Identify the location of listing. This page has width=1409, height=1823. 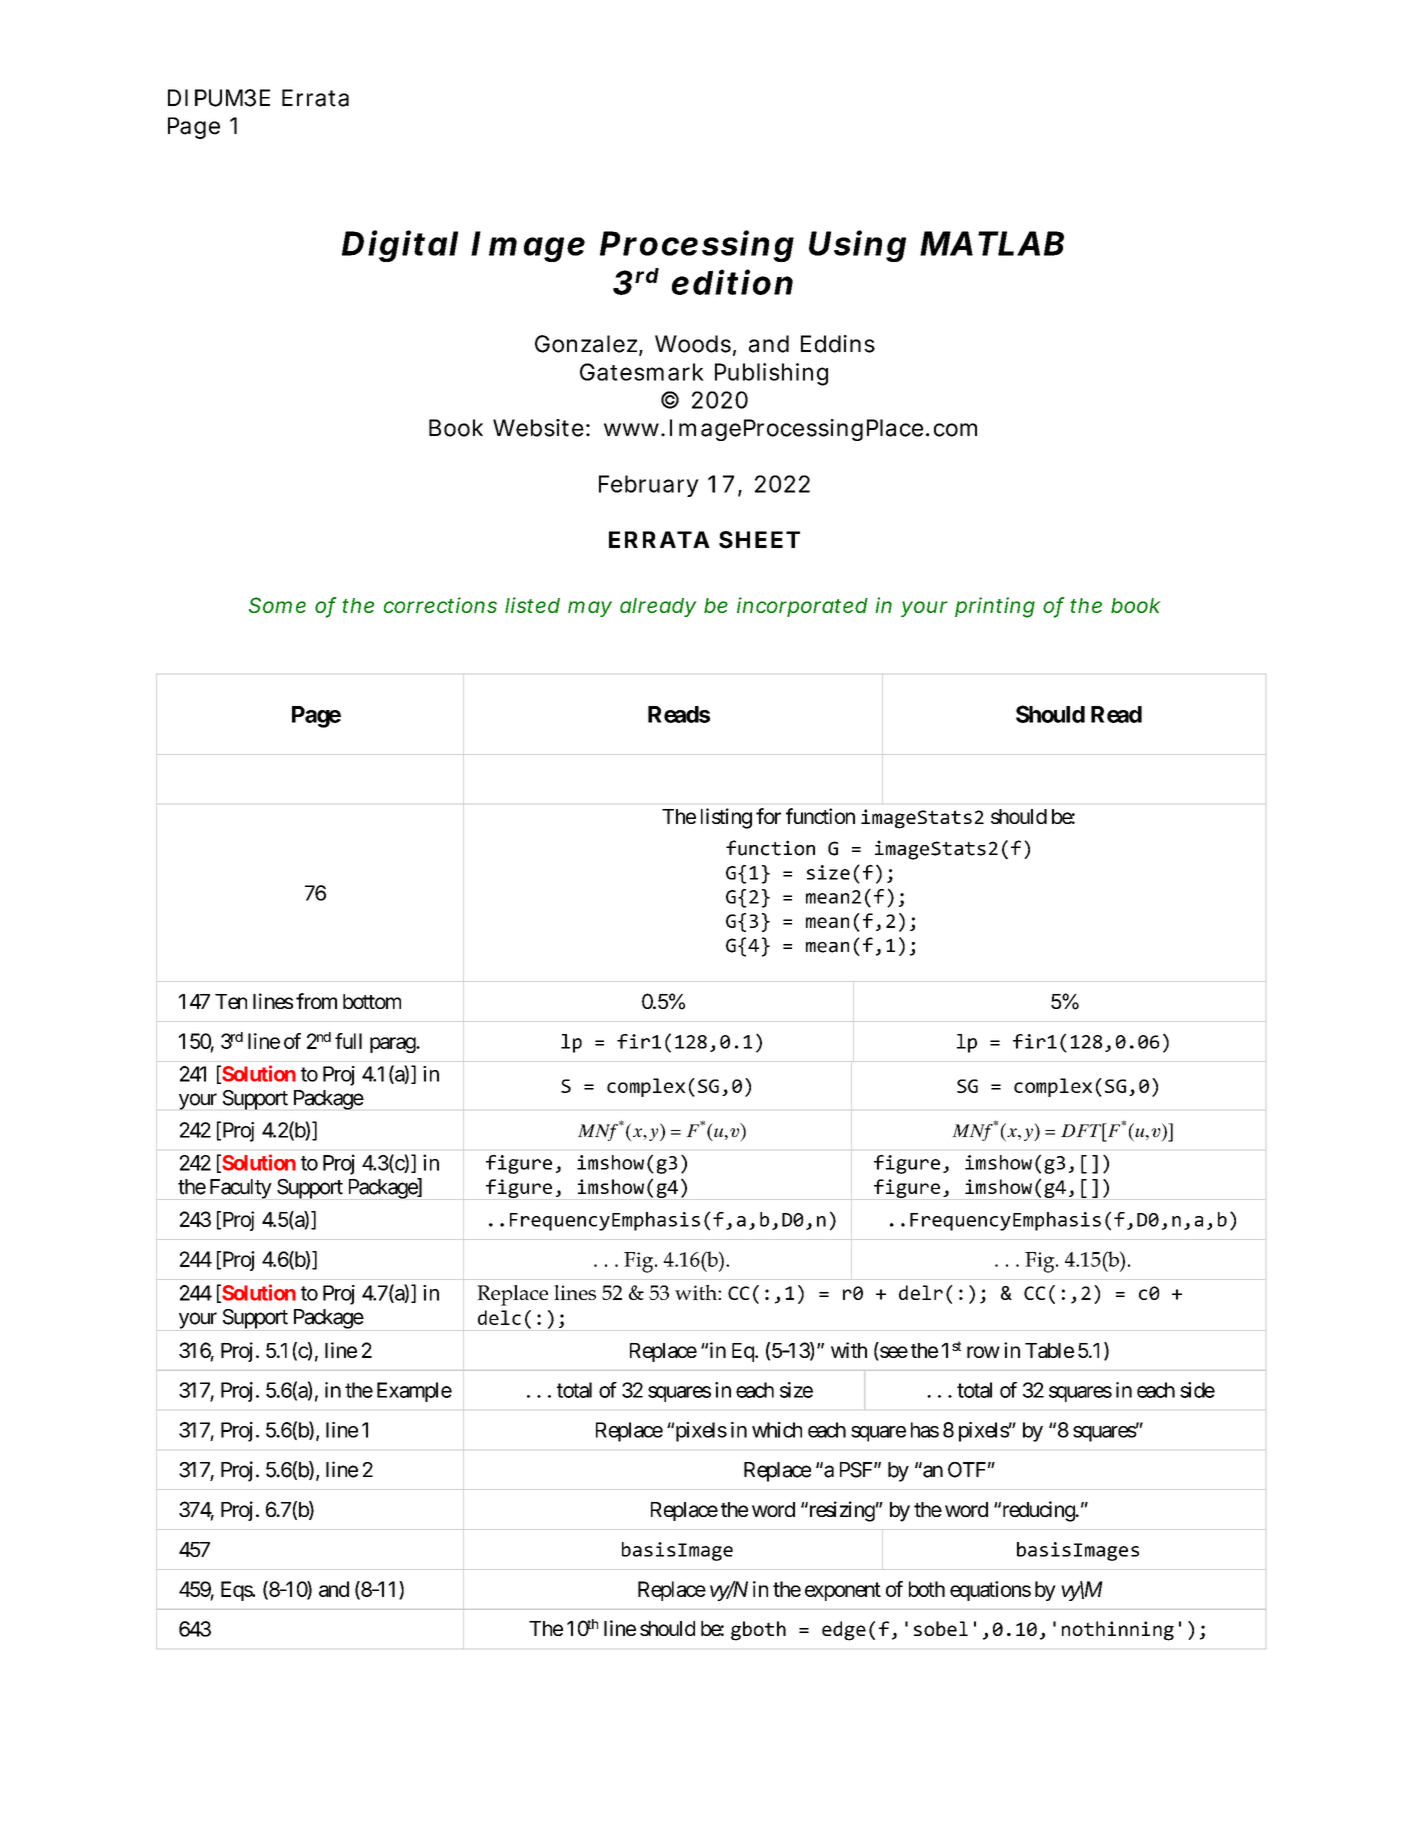
(726, 818).
